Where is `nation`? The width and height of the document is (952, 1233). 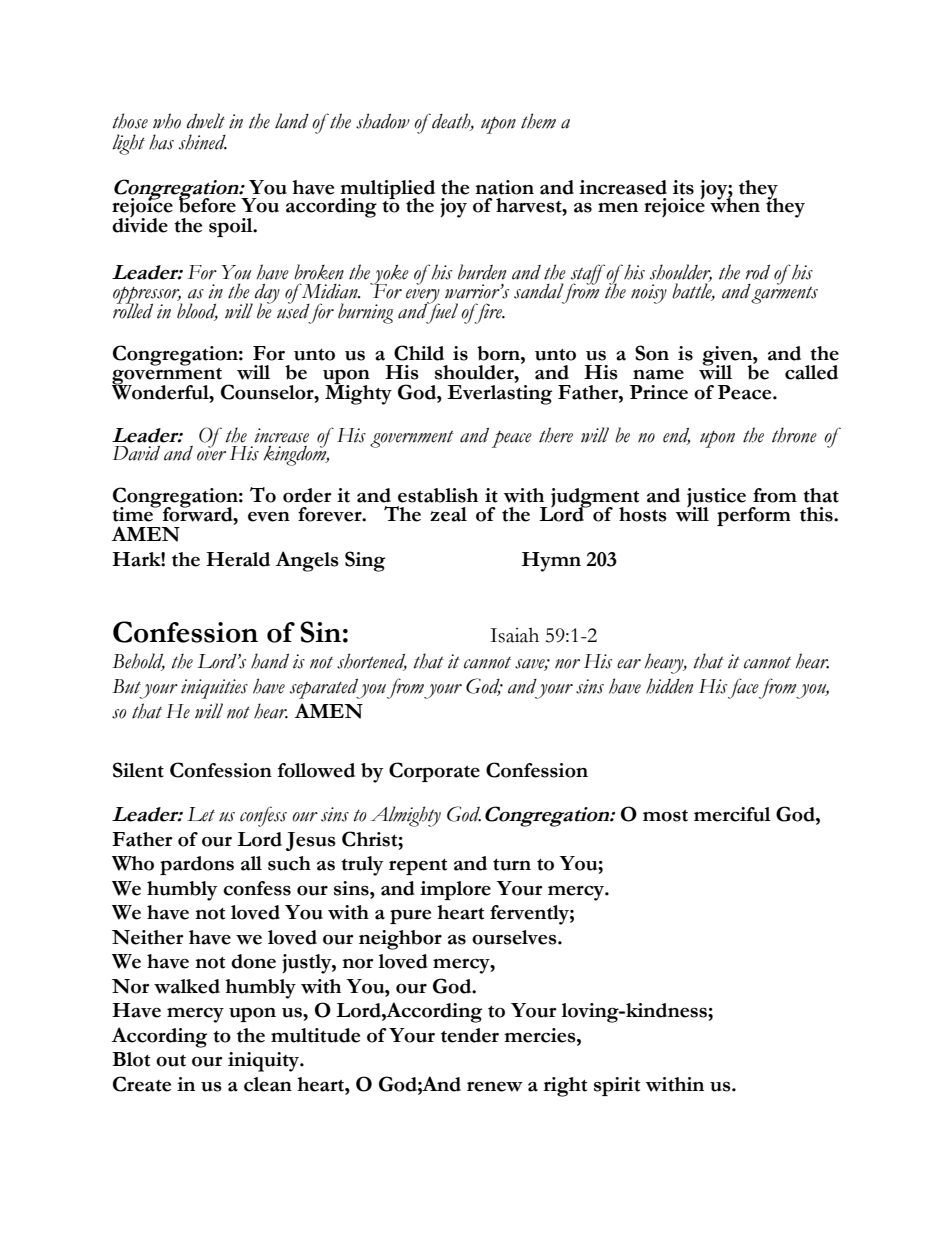 nation is located at coordinates (504, 187).
